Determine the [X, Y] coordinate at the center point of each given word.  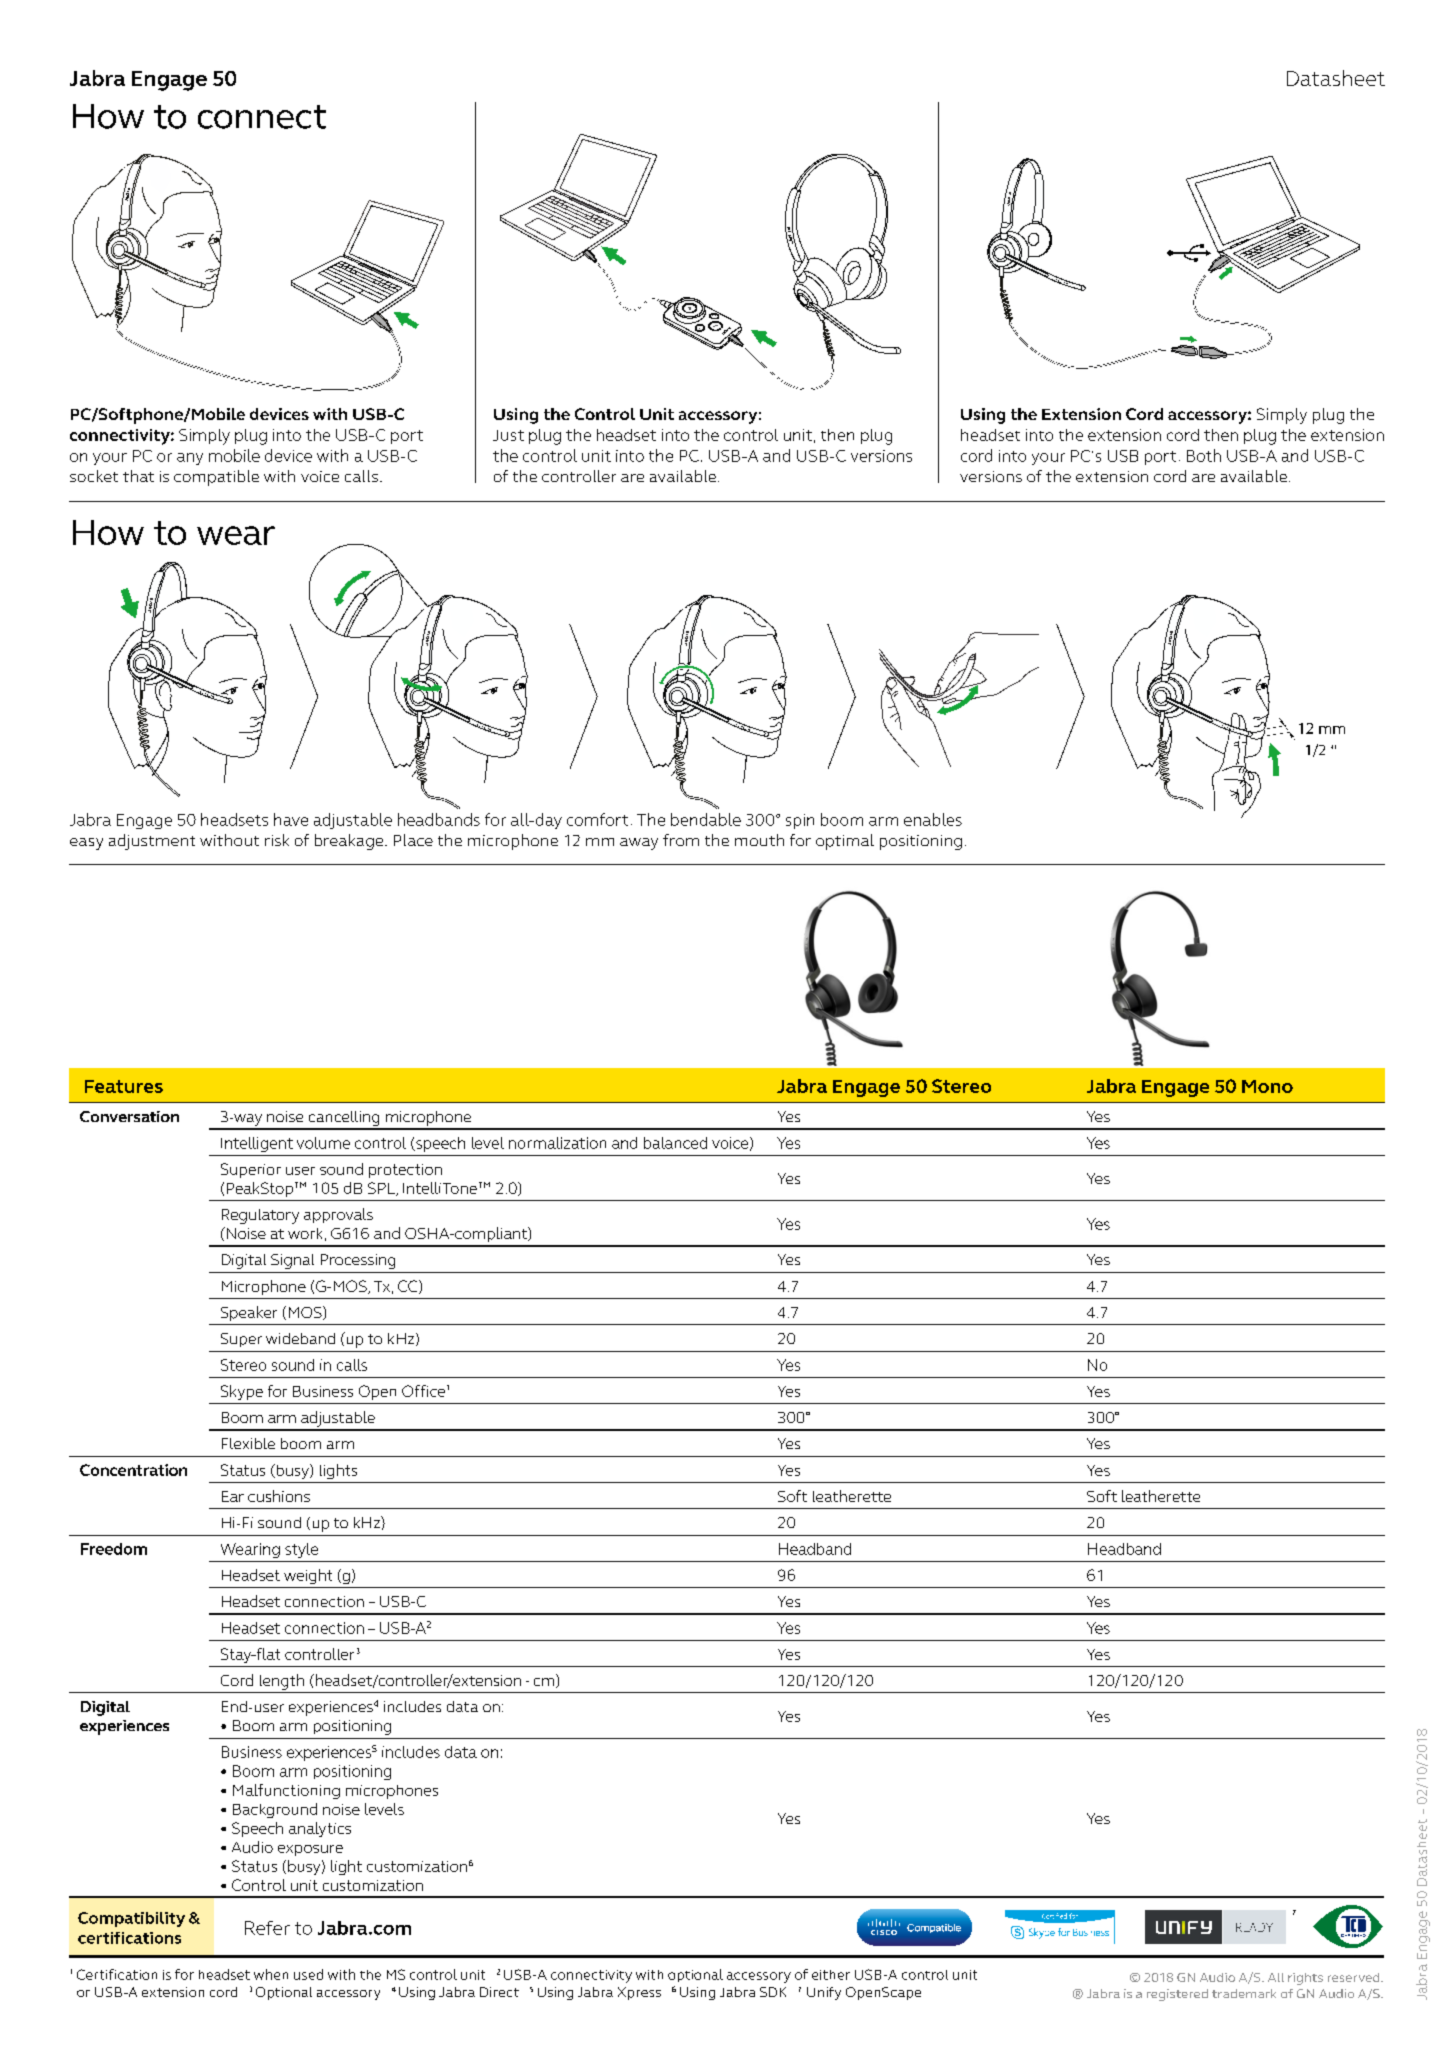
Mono [1267, 1086]
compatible [216, 478]
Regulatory [260, 1216]
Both [1204, 455]
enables [933, 819]
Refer [267, 1928]
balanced [675, 1143]
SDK [773, 1992]
